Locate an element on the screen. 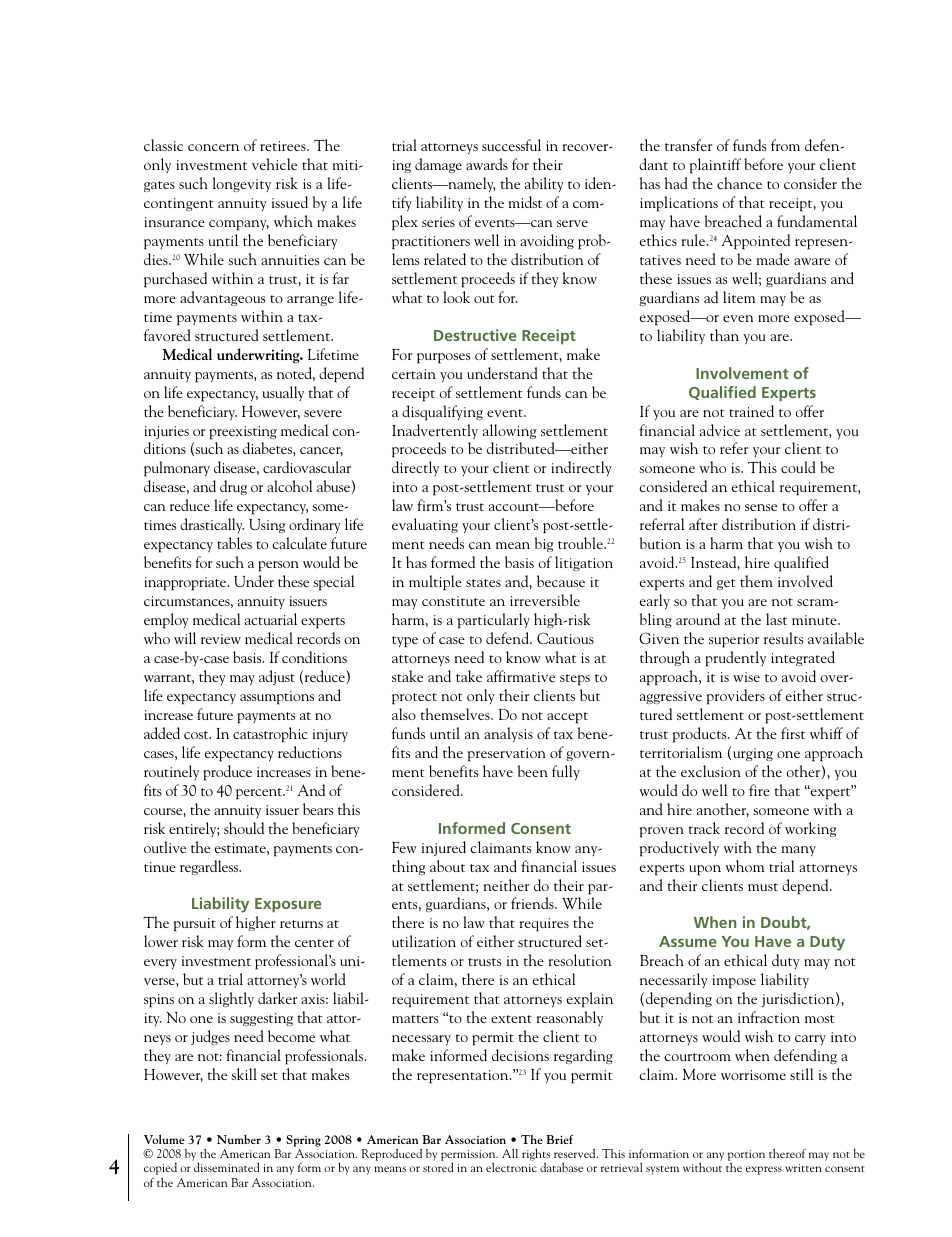 The image size is (952, 1237). longevity is located at coordinates (242, 184).
